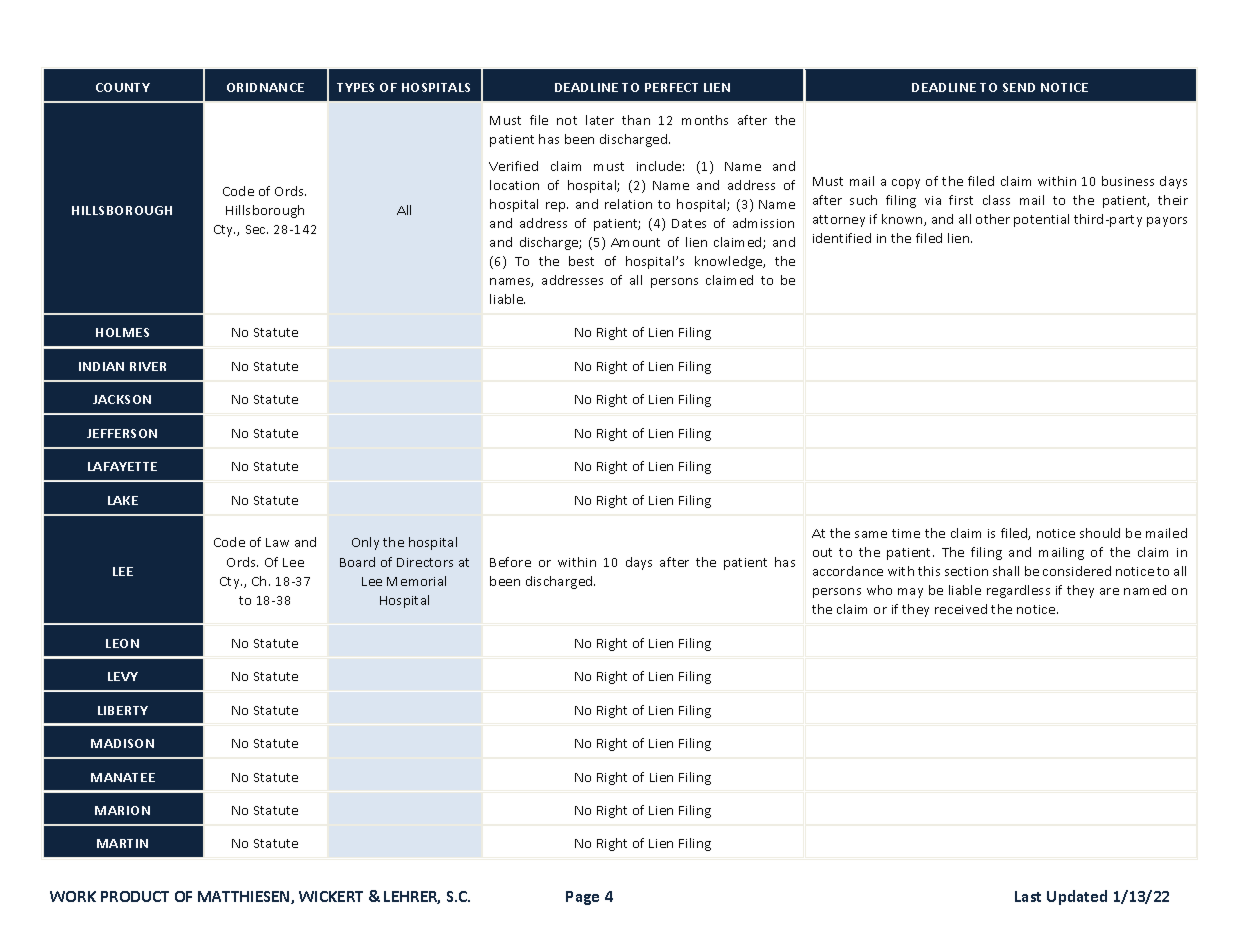 The height and width of the page is (952, 1233). Describe the element at coordinates (148, 366) in the page. I see `RIVER` at that location.
